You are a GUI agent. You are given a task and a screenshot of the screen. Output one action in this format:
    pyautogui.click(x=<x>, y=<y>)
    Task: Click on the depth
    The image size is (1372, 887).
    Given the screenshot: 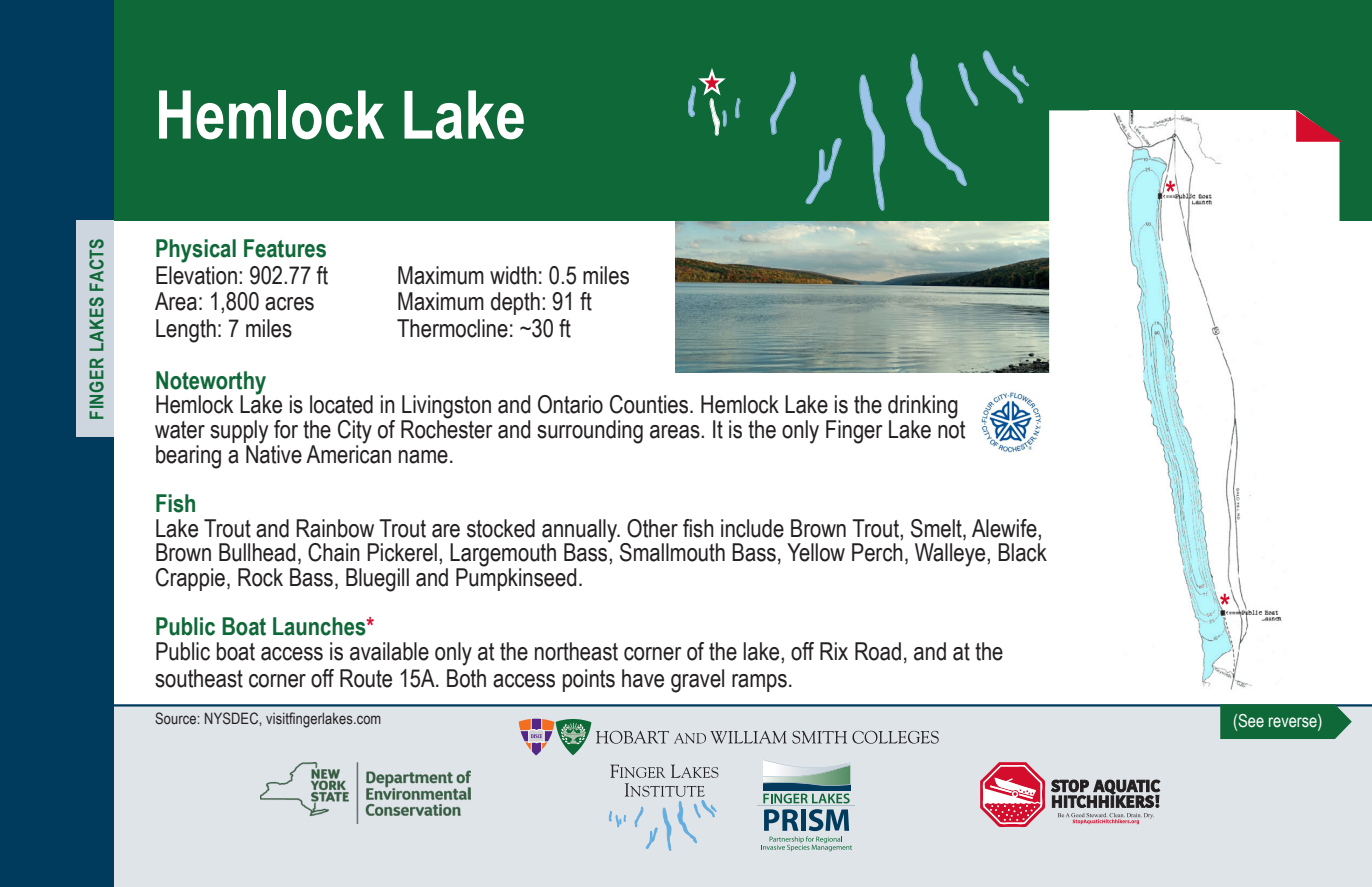 What is the action you would take?
    pyautogui.click(x=515, y=303)
